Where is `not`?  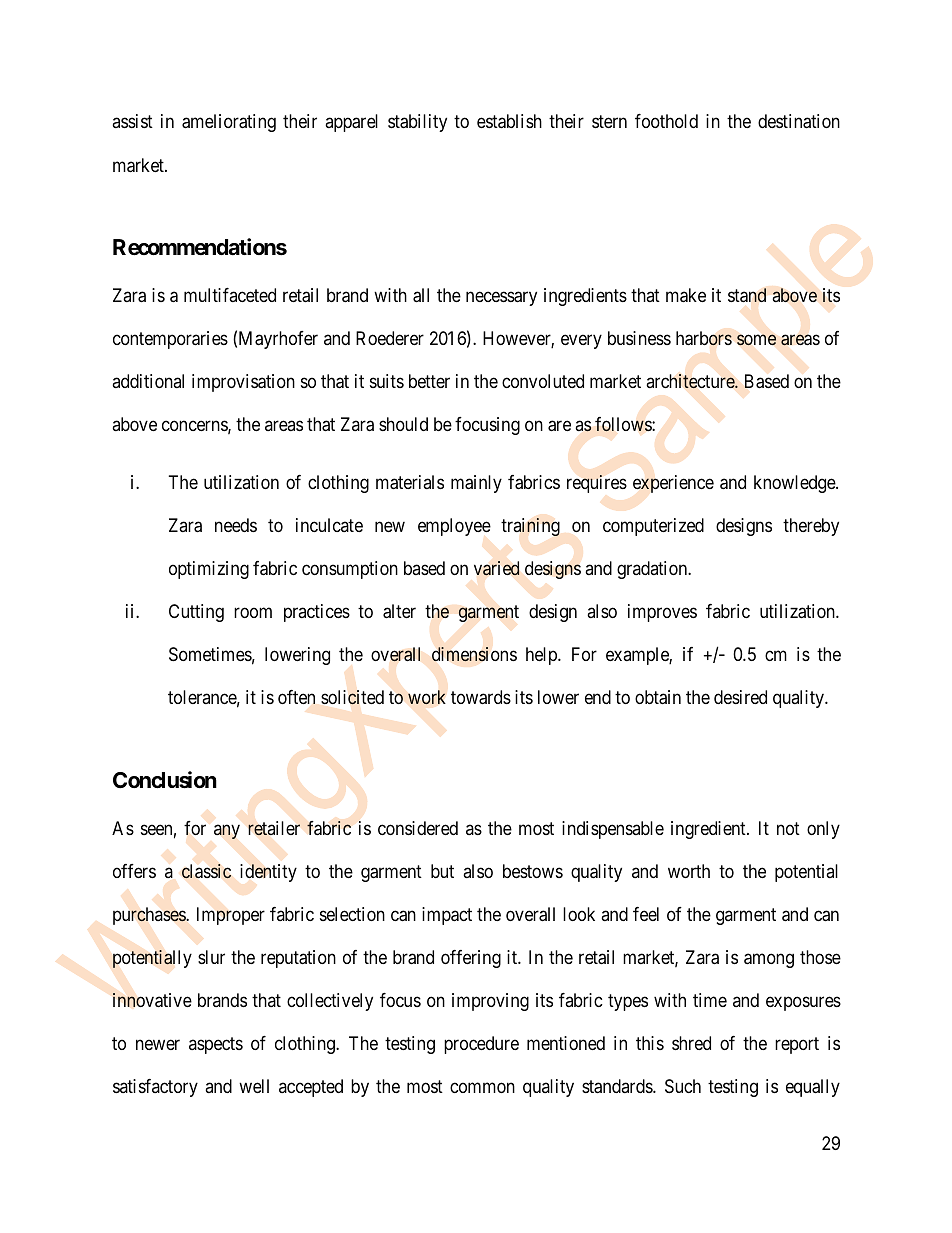
not is located at coordinates (788, 828).
